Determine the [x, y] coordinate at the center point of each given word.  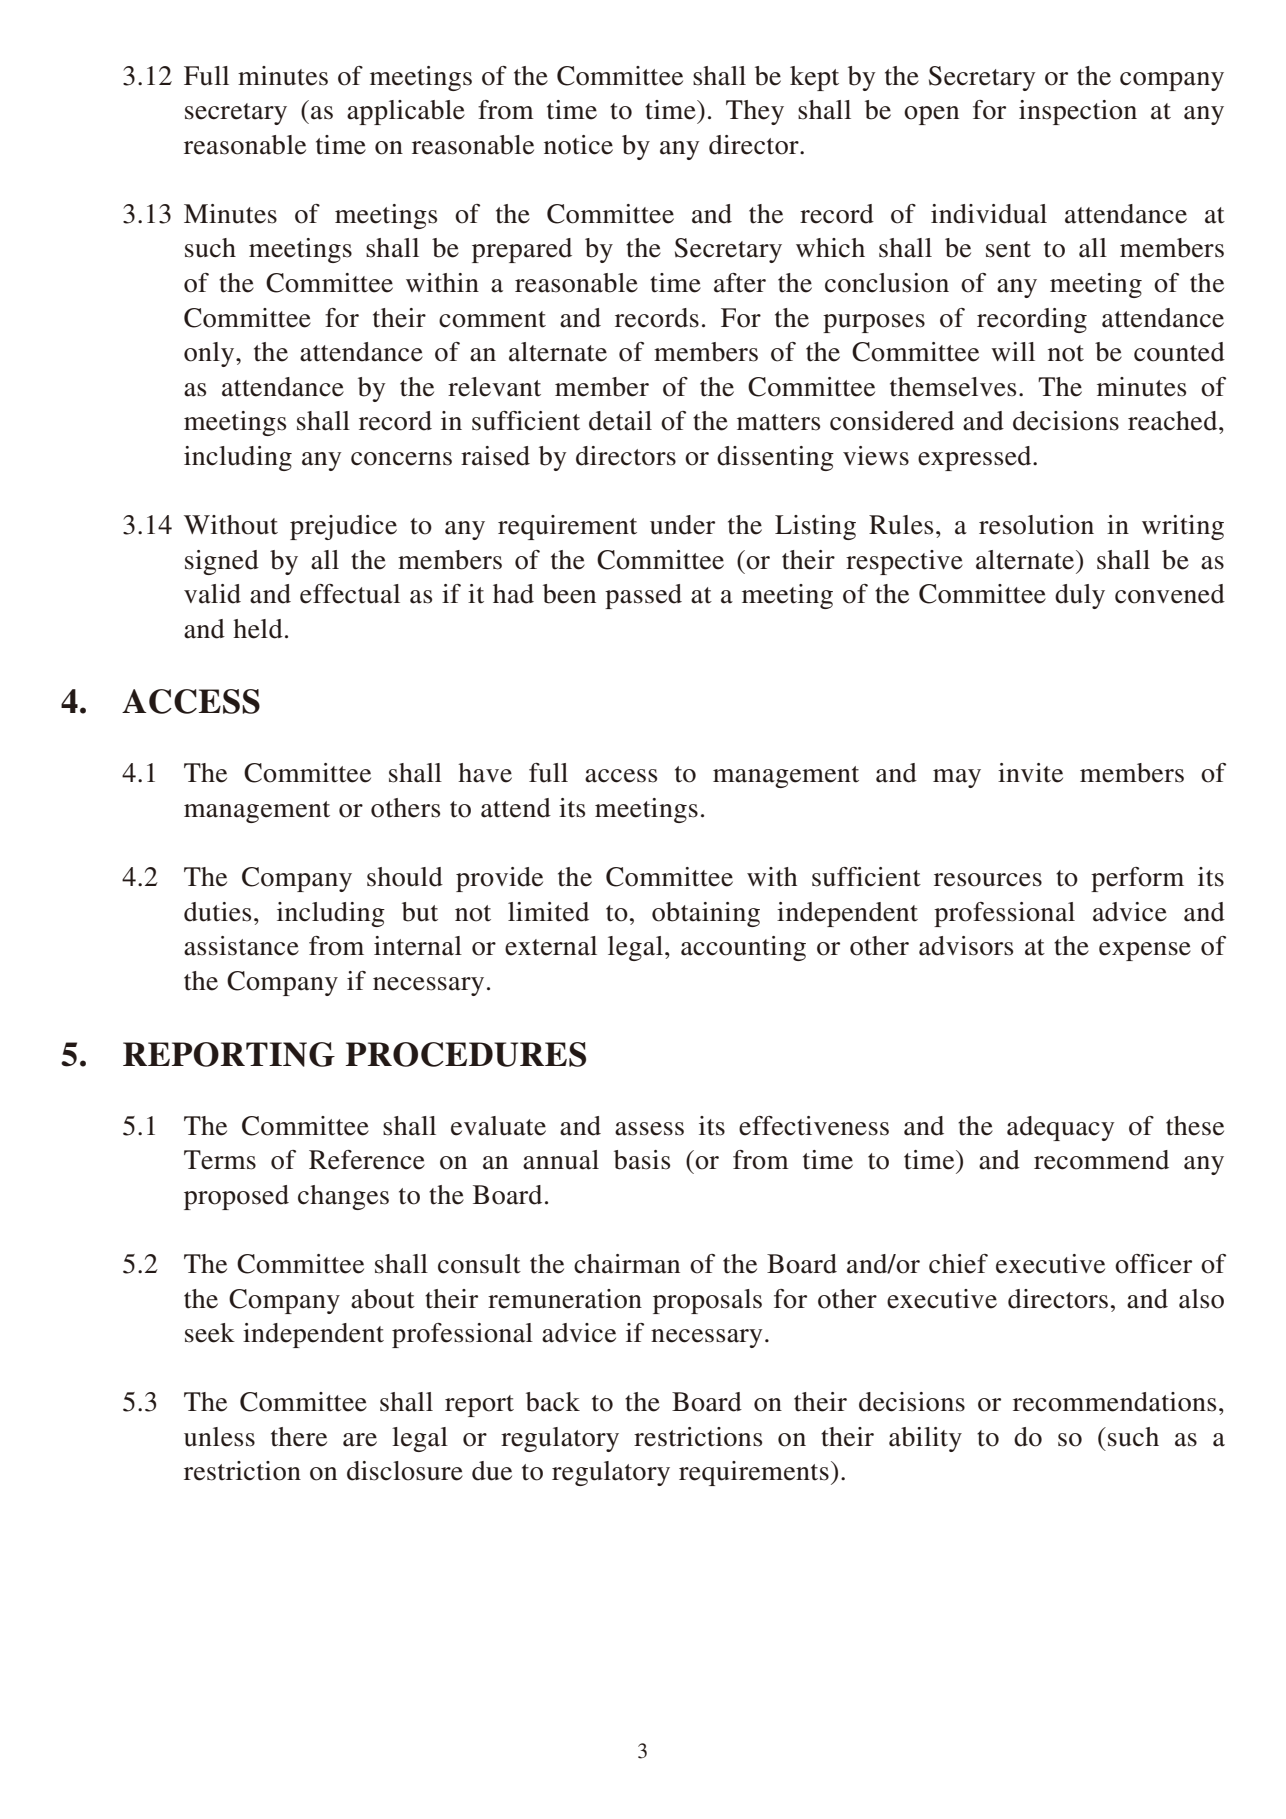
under [682, 525]
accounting [743, 948]
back [553, 1402]
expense [1145, 951]
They [755, 112]
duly [1080, 596]
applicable [406, 112]
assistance [241, 946]
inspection [1078, 112]
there [299, 1437]
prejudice [343, 527]
